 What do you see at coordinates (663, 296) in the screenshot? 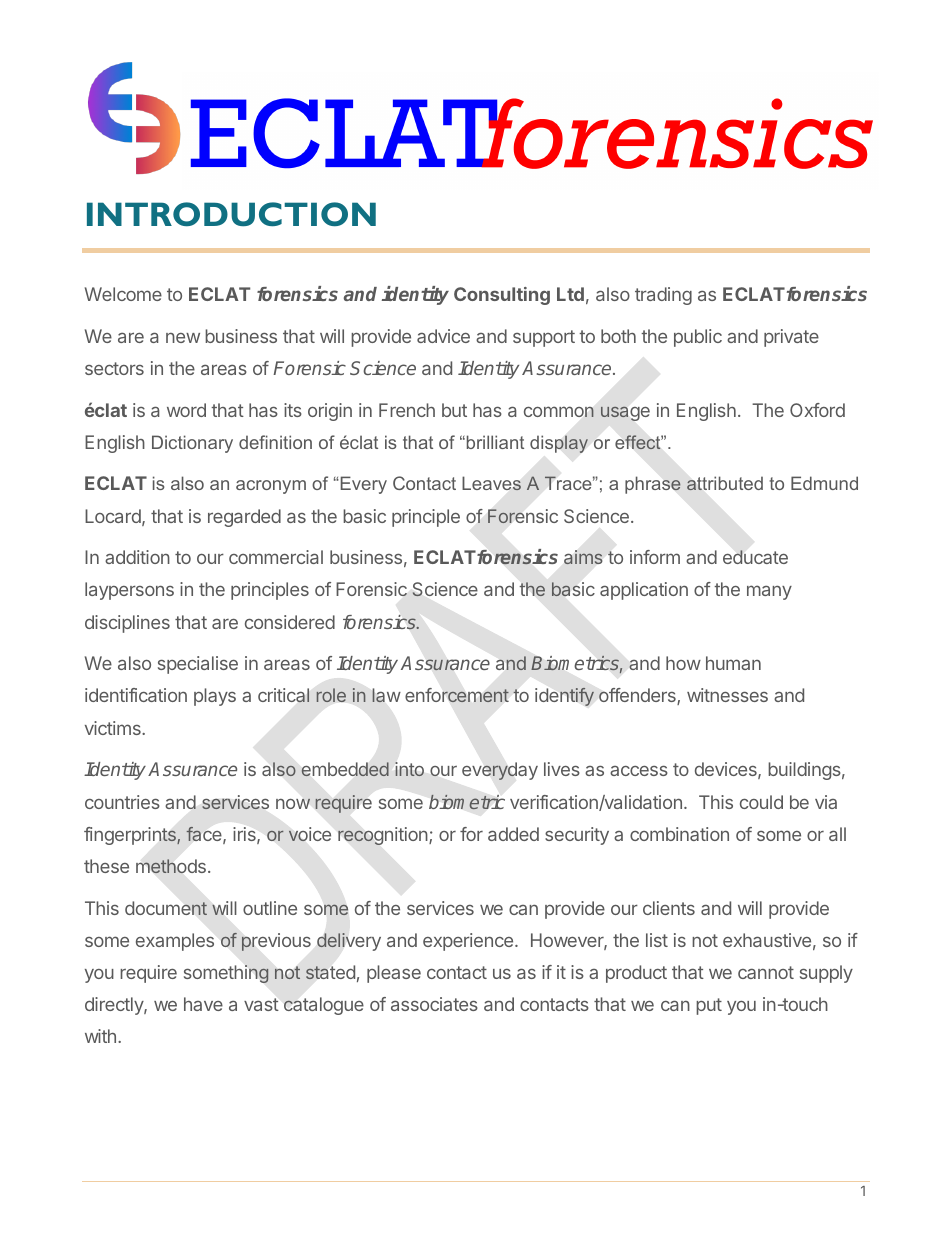
I see `trading` at bounding box center [663, 296].
